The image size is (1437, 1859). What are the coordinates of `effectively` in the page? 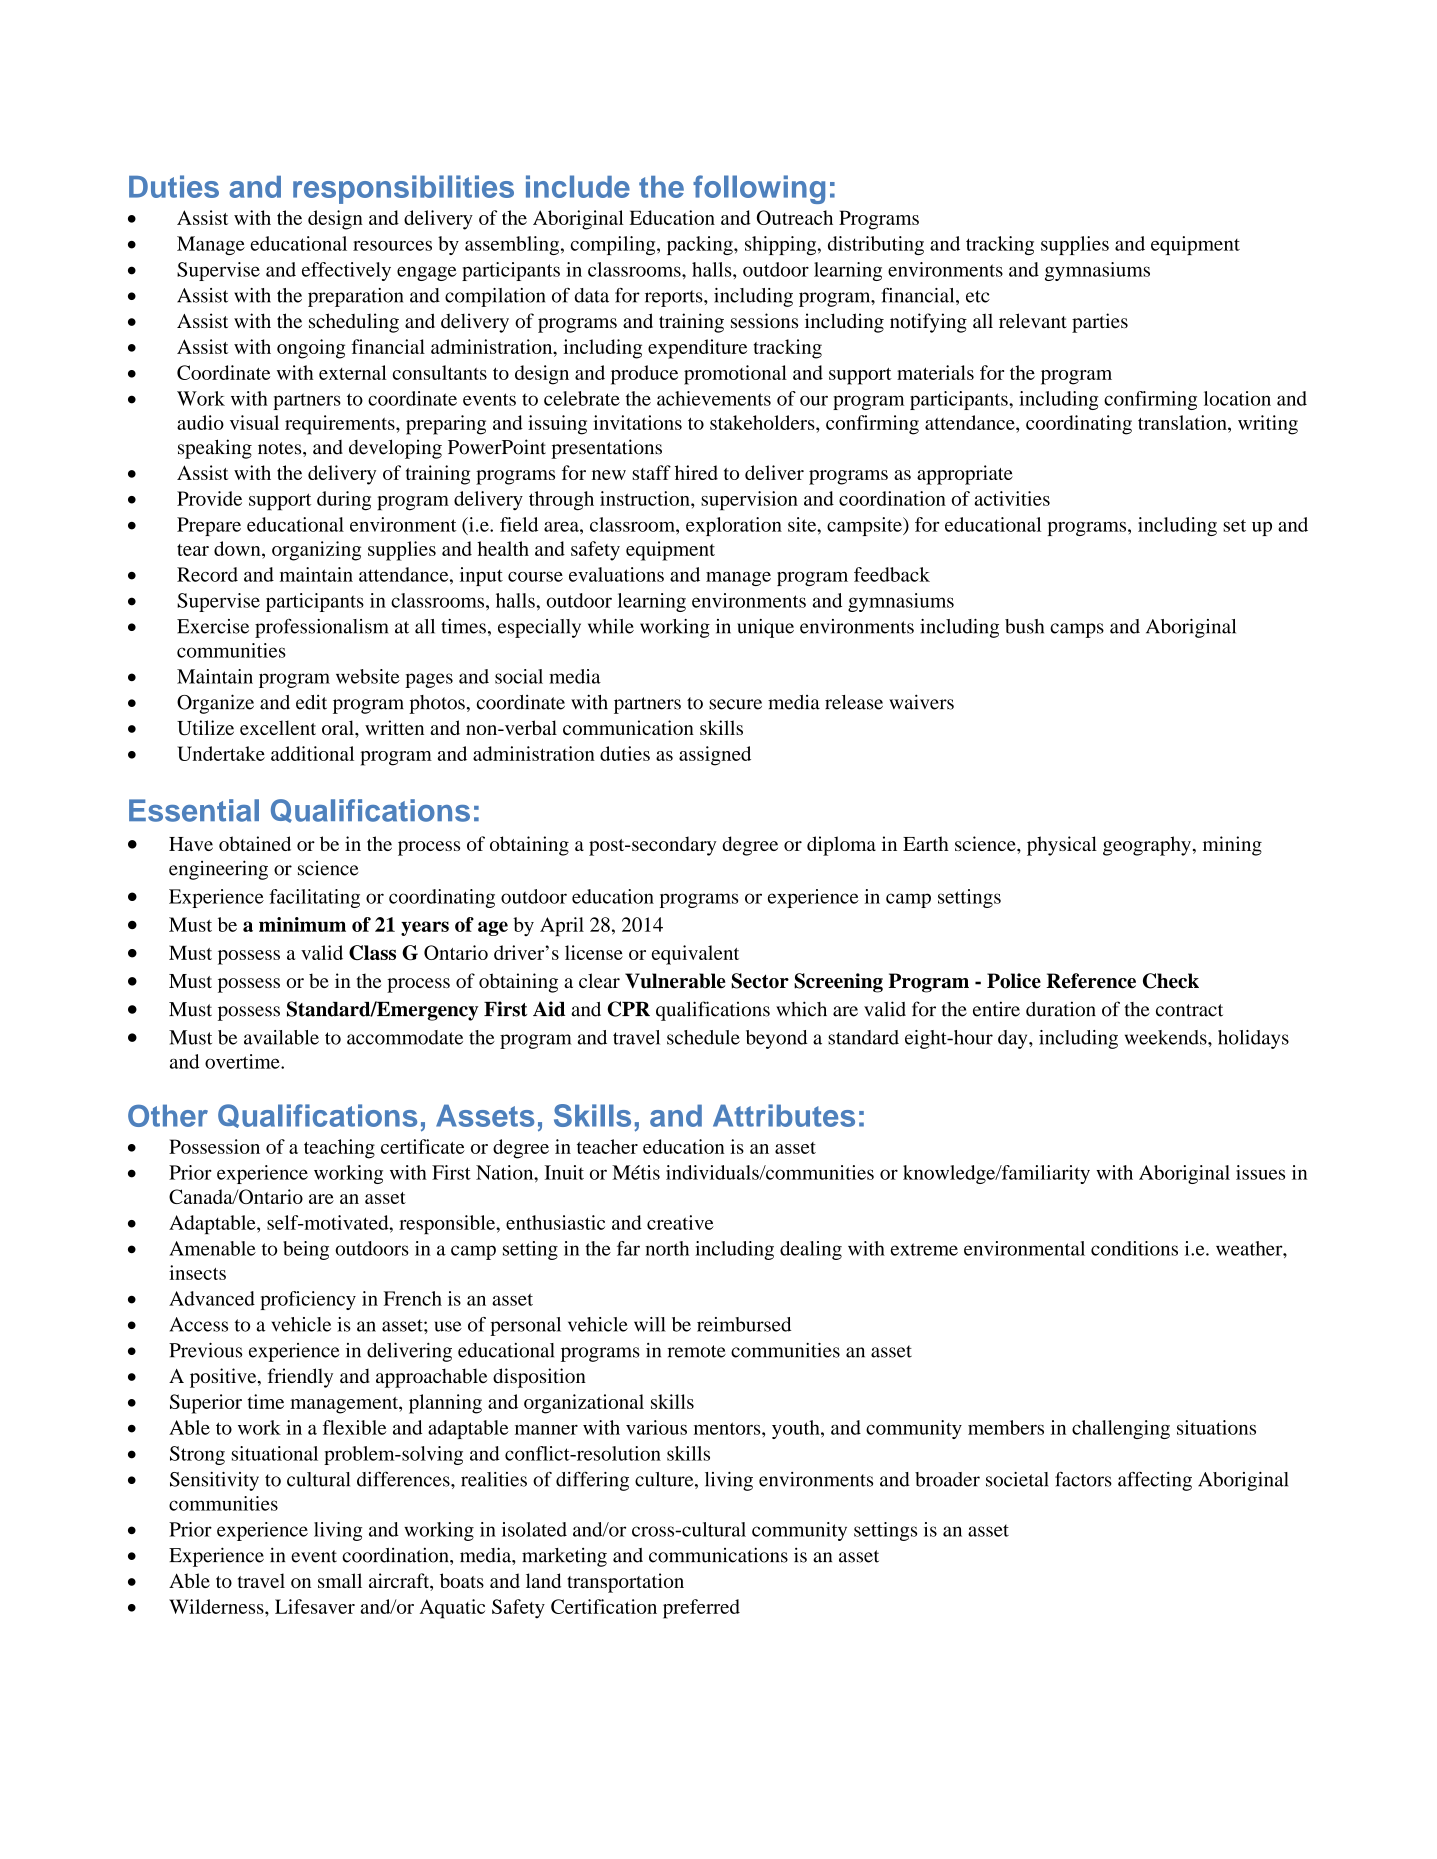 It's located at (346, 271).
